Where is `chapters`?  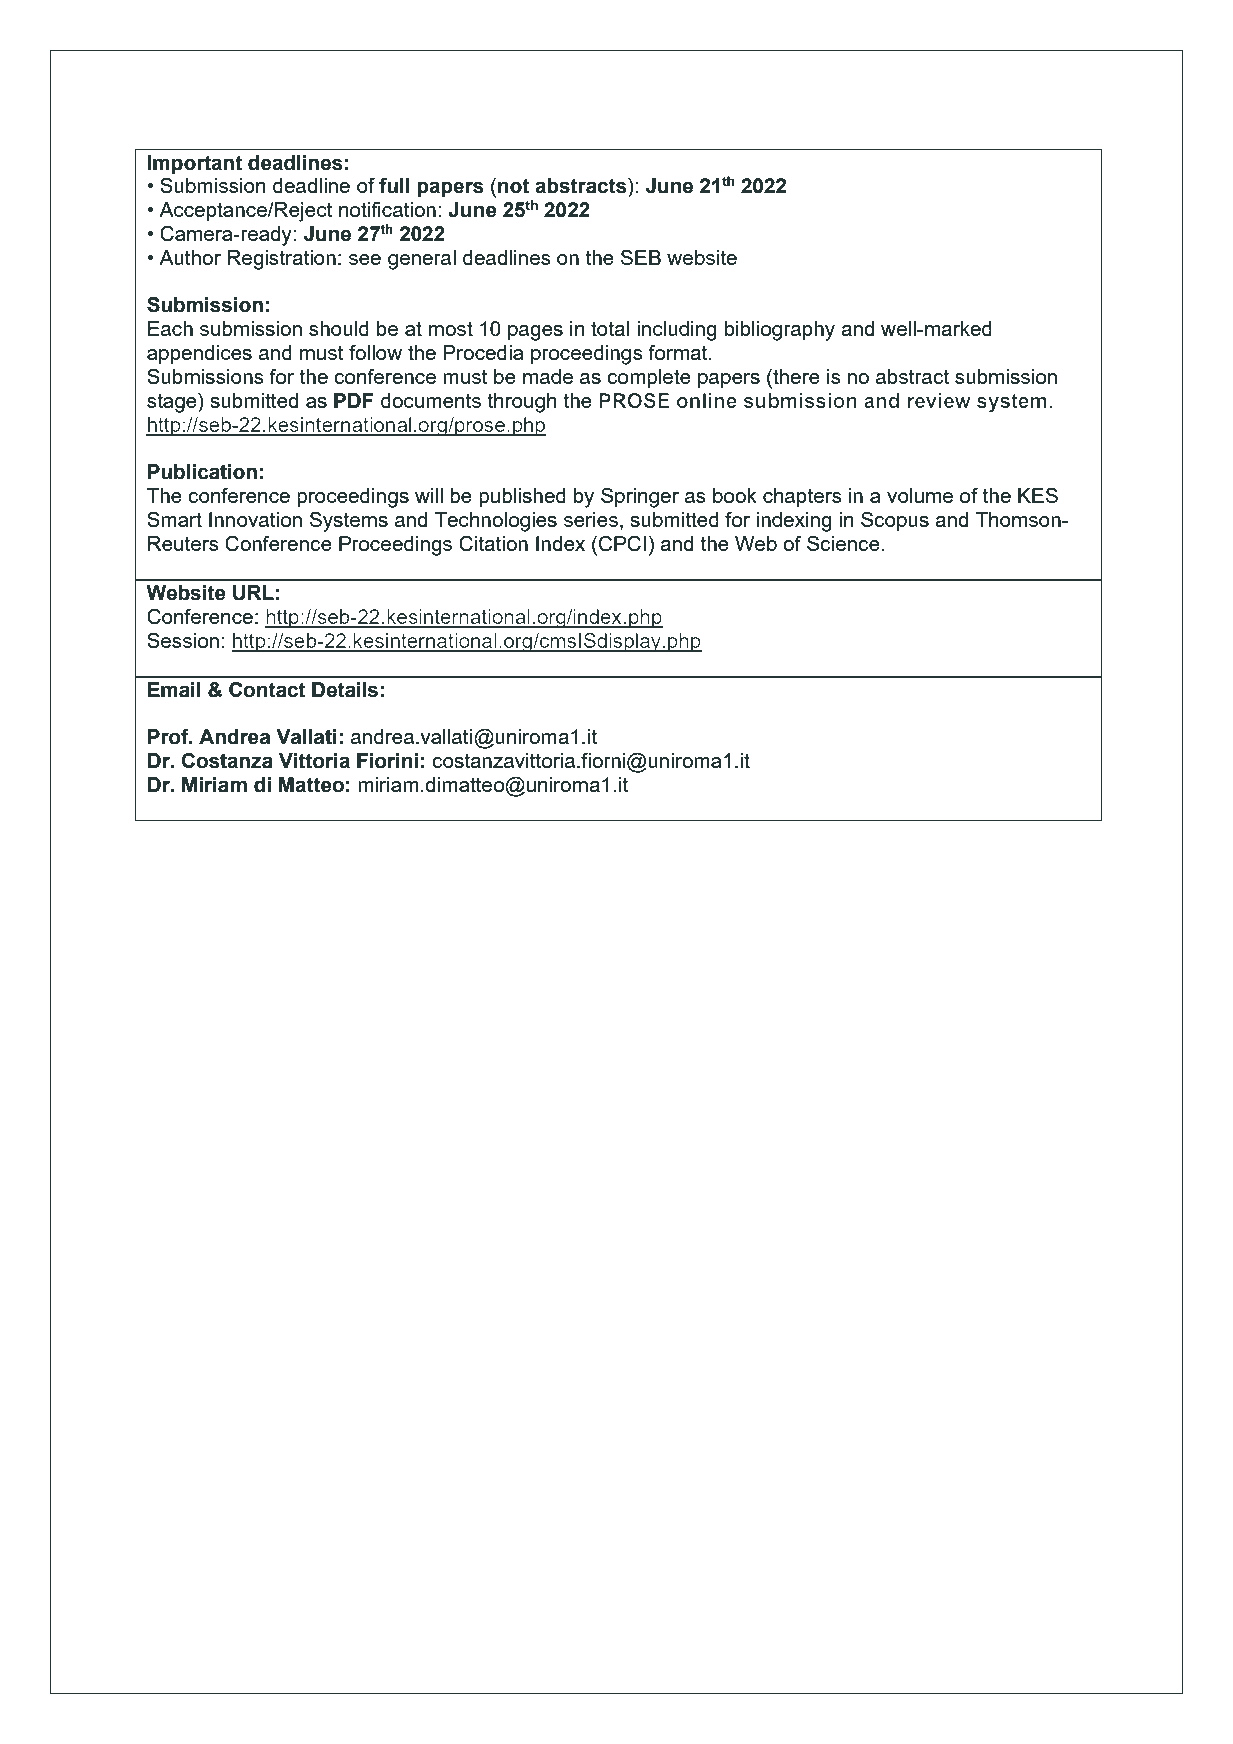
chapters is located at coordinates (802, 497).
